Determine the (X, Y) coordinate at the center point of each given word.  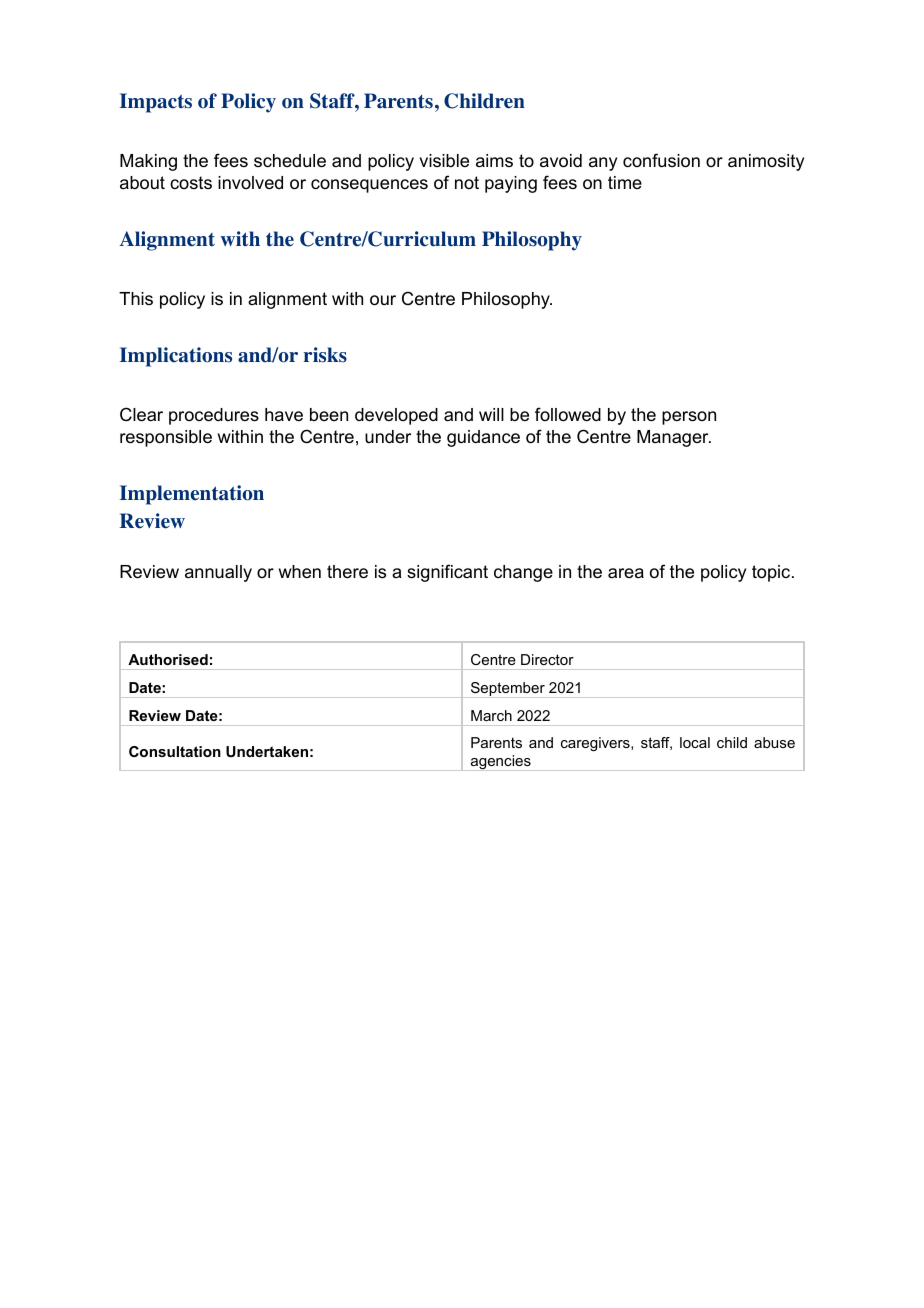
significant (447, 573)
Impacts (156, 103)
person (689, 418)
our (383, 300)
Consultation (175, 751)
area (626, 573)
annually (218, 573)
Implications (176, 357)
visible (444, 160)
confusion (661, 160)
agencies (500, 763)
